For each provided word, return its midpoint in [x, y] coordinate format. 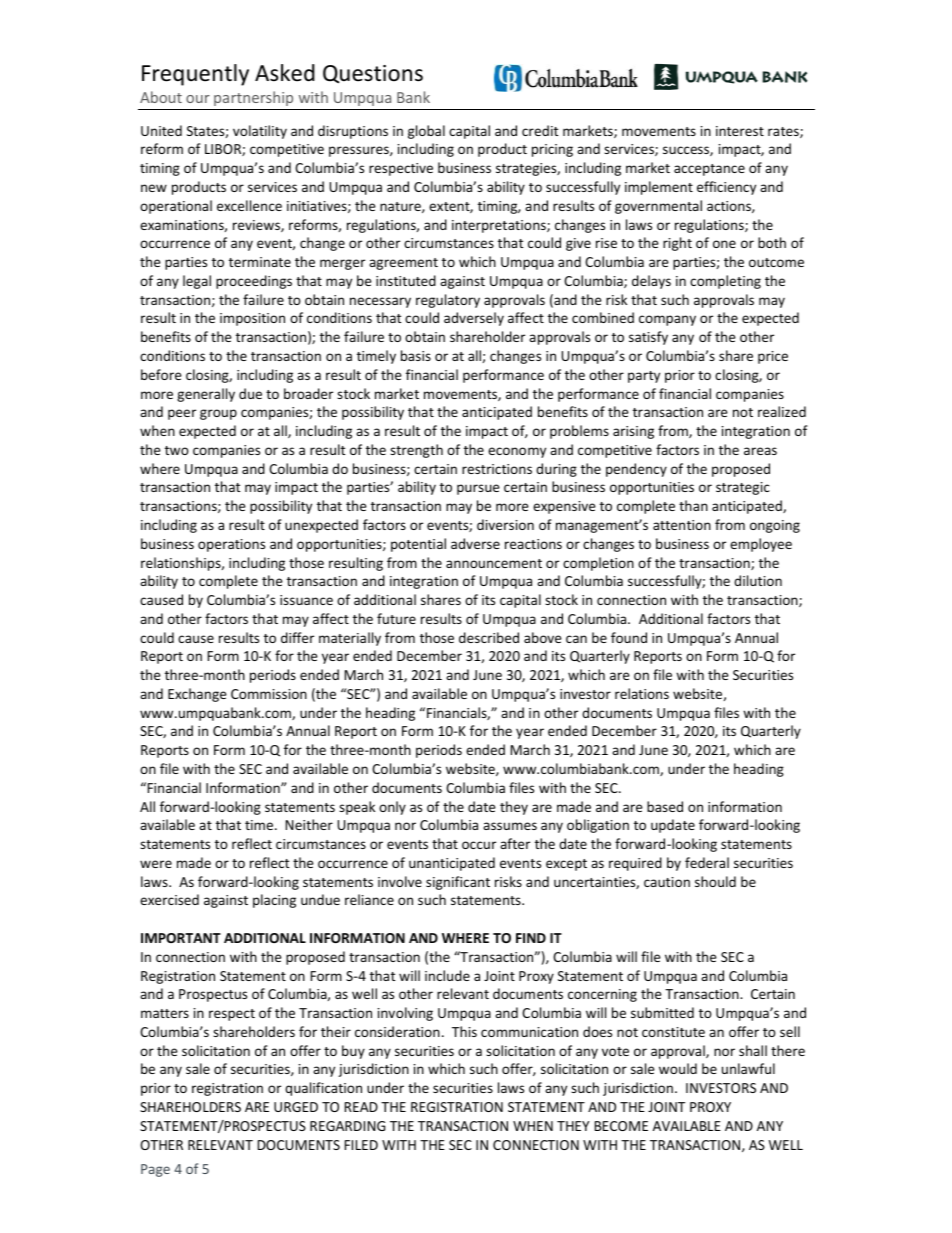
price [773, 357]
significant [458, 883]
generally [206, 395]
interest [740, 131]
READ [361, 1107]
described [489, 637]
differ [297, 637]
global [426, 132]
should [715, 881]
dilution [758, 580]
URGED [296, 1107]
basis [416, 355]
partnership [253, 98]
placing [274, 901]
